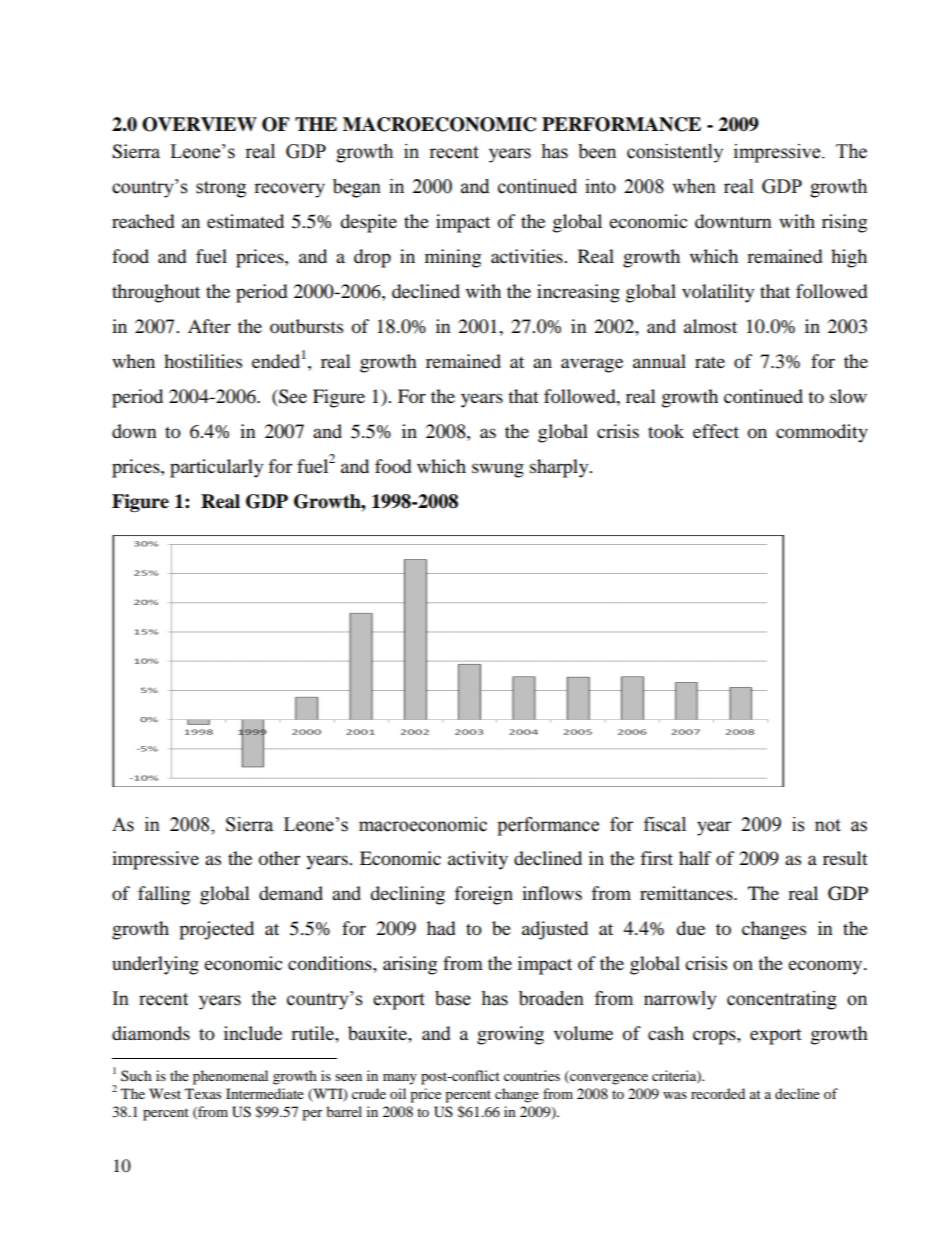  I want to click on effect, so click(716, 431).
